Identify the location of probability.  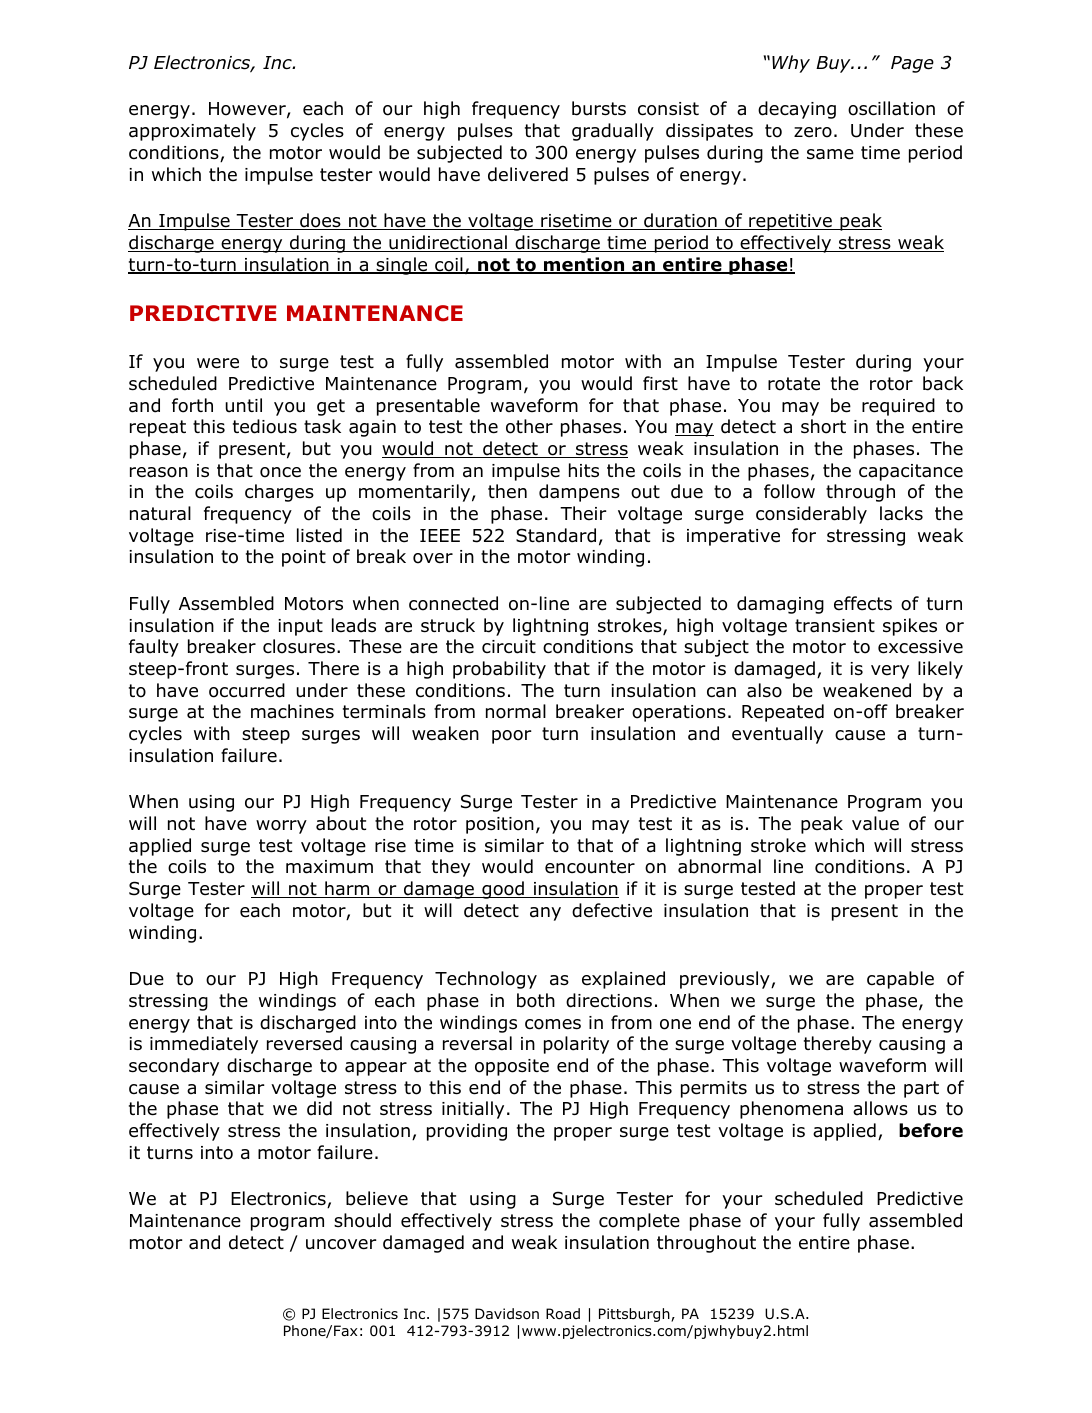
(499, 670).
